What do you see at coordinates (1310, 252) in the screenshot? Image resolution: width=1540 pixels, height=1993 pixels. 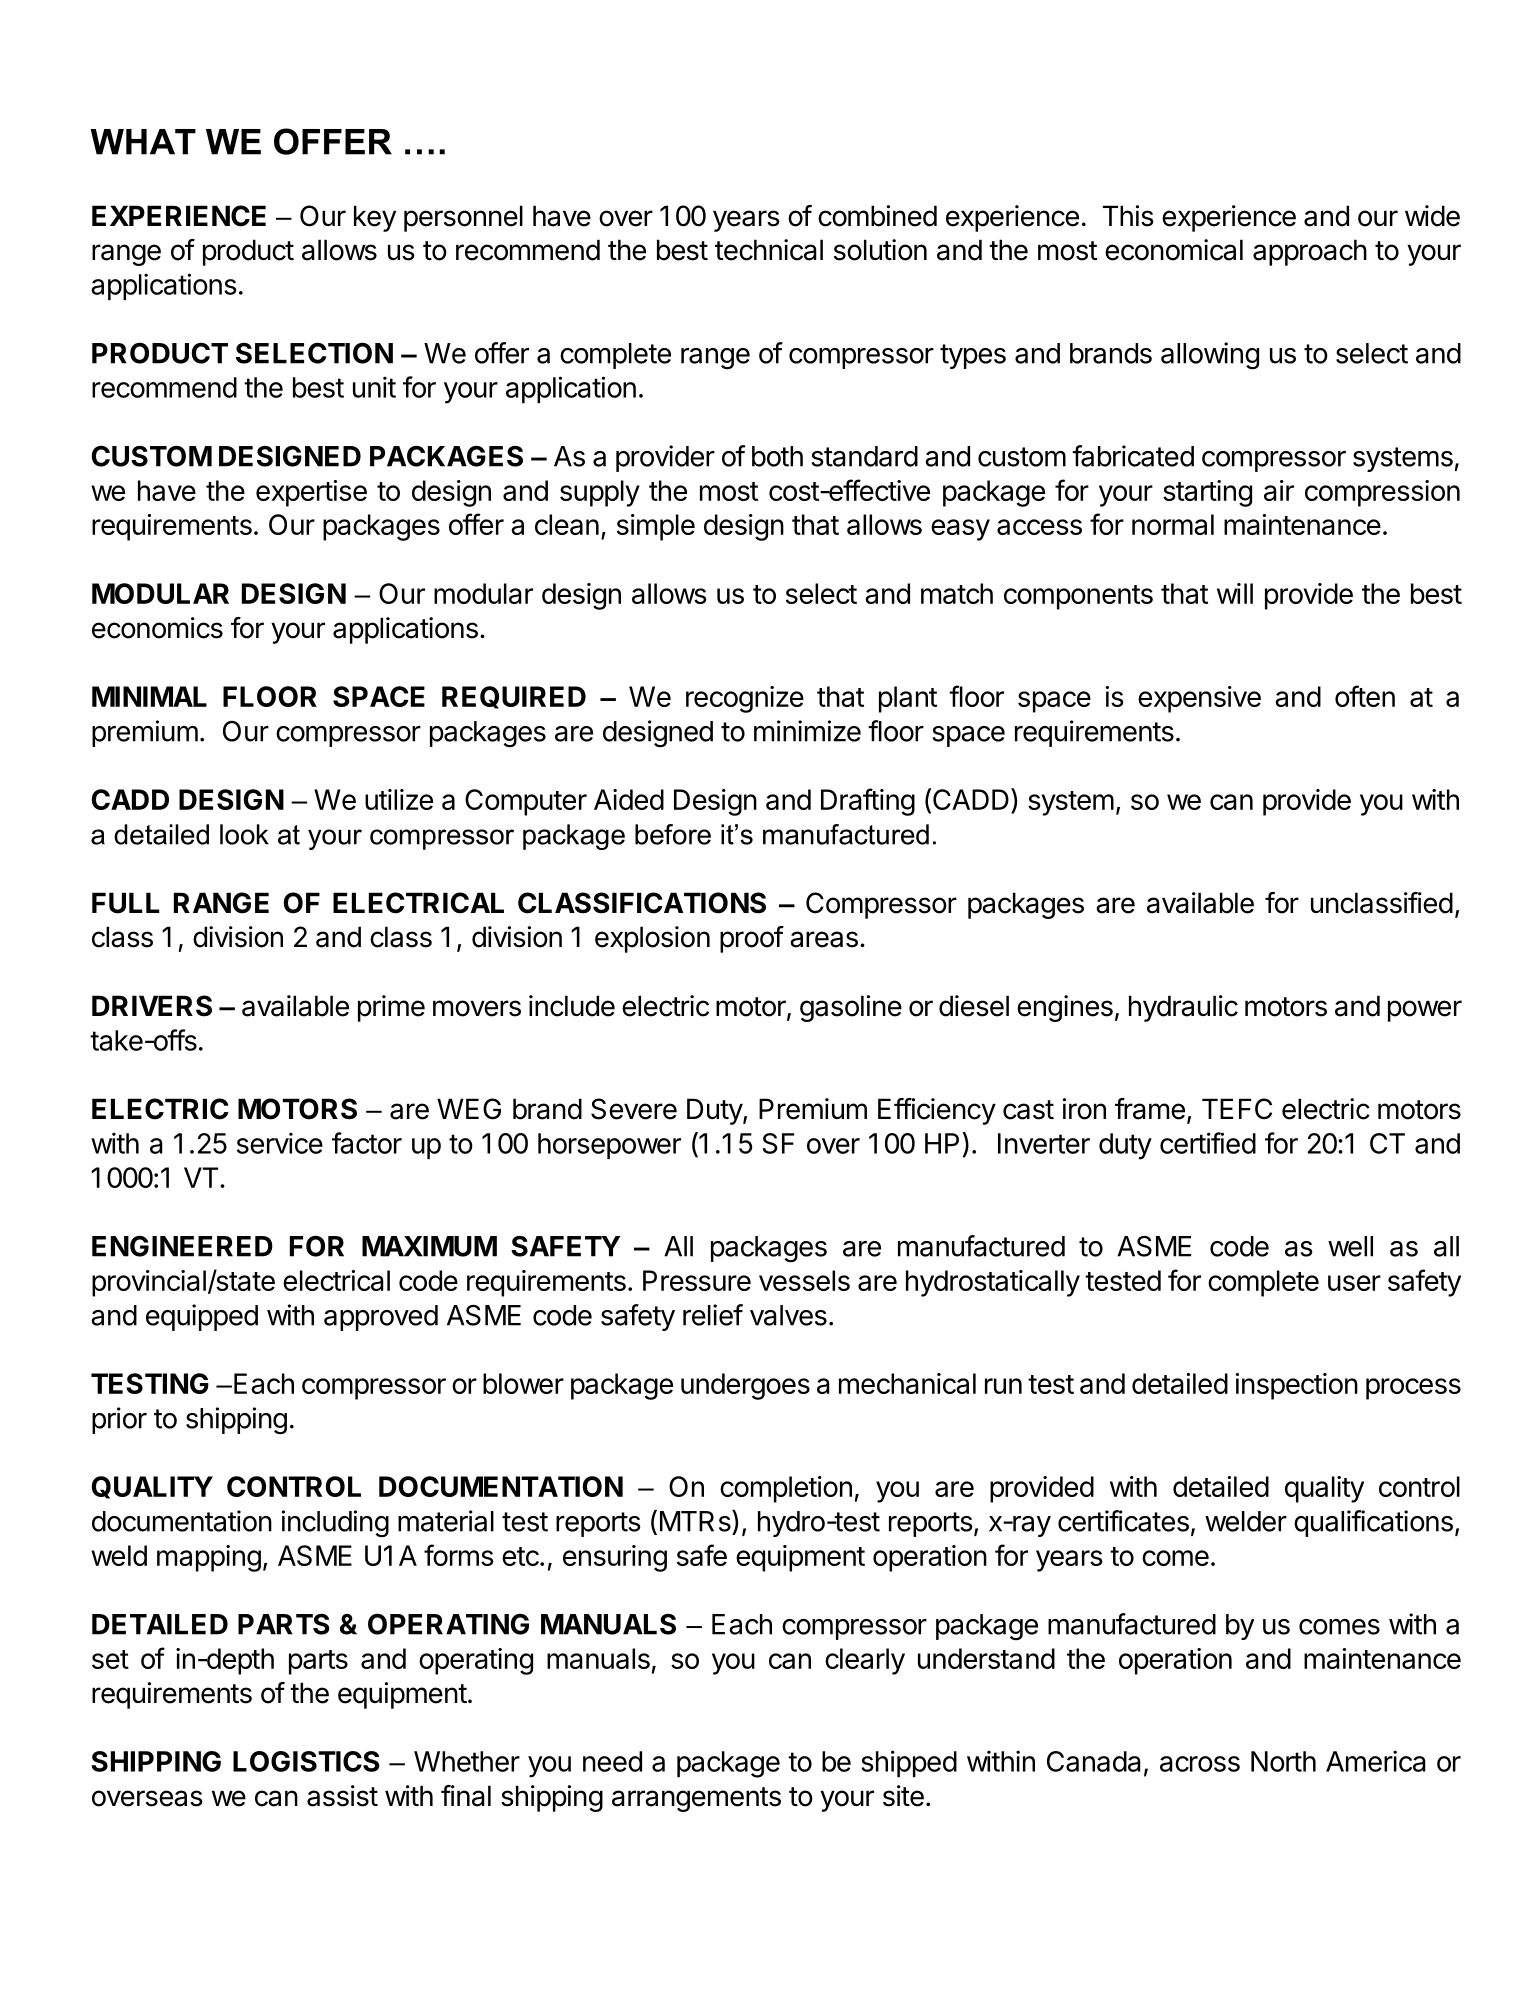 I see `approach` at bounding box center [1310, 252].
